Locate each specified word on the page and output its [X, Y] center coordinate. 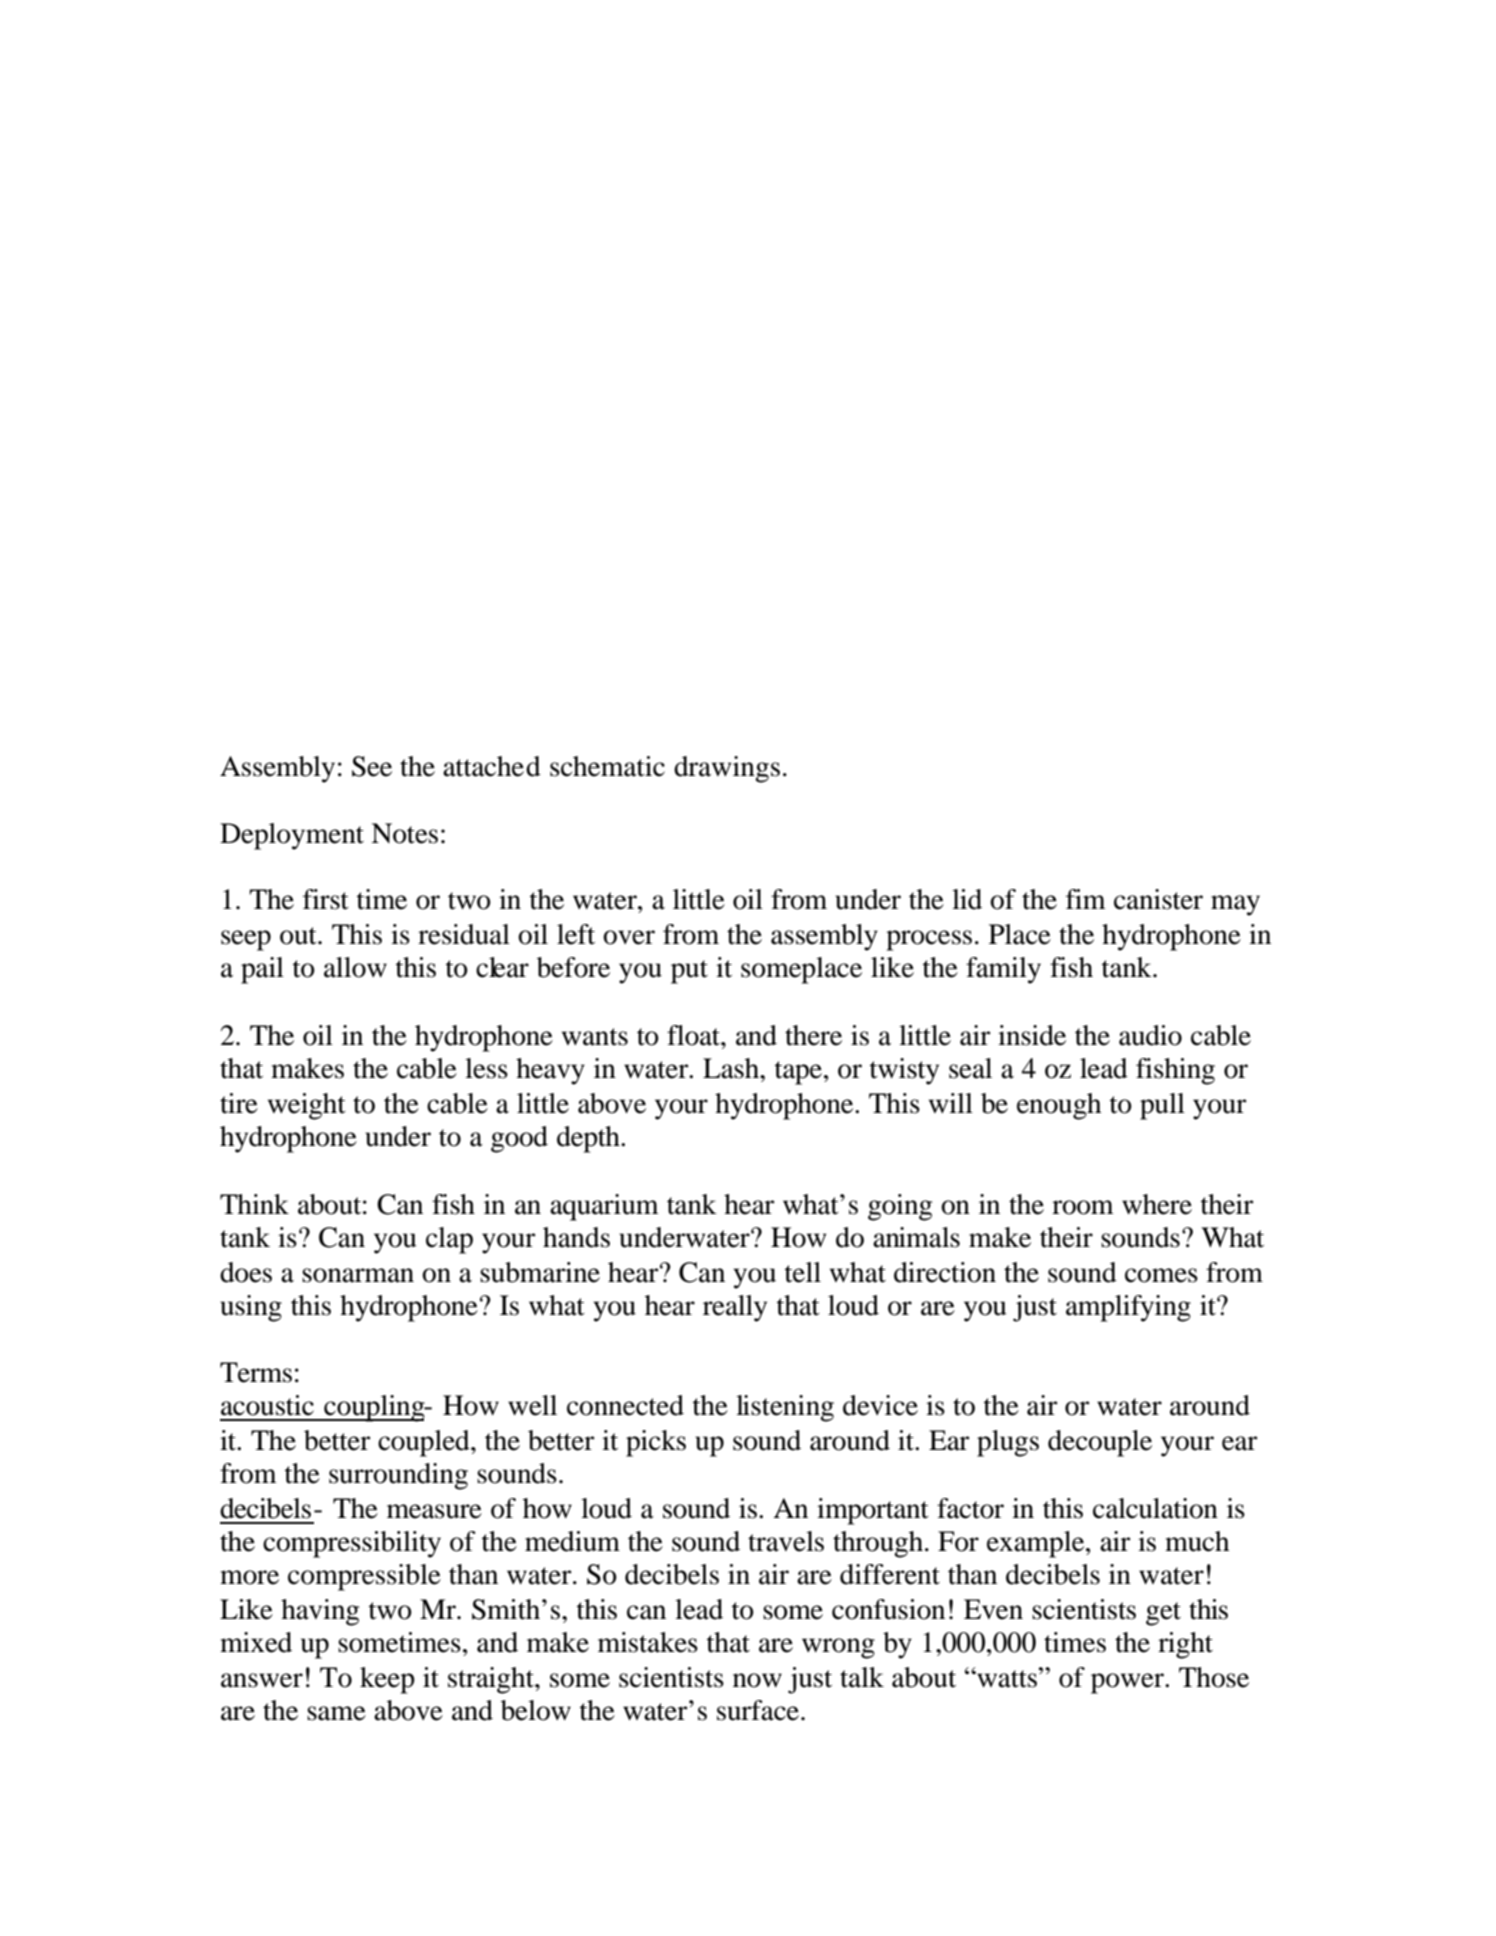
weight [307, 1106]
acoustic [267, 1405]
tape [798, 1073]
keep [387, 1680]
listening [785, 1408]
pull [1162, 1106]
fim [1086, 899]
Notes [404, 833]
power [1128, 1683]
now [757, 1680]
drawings [727, 769]
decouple [1100, 1443]
